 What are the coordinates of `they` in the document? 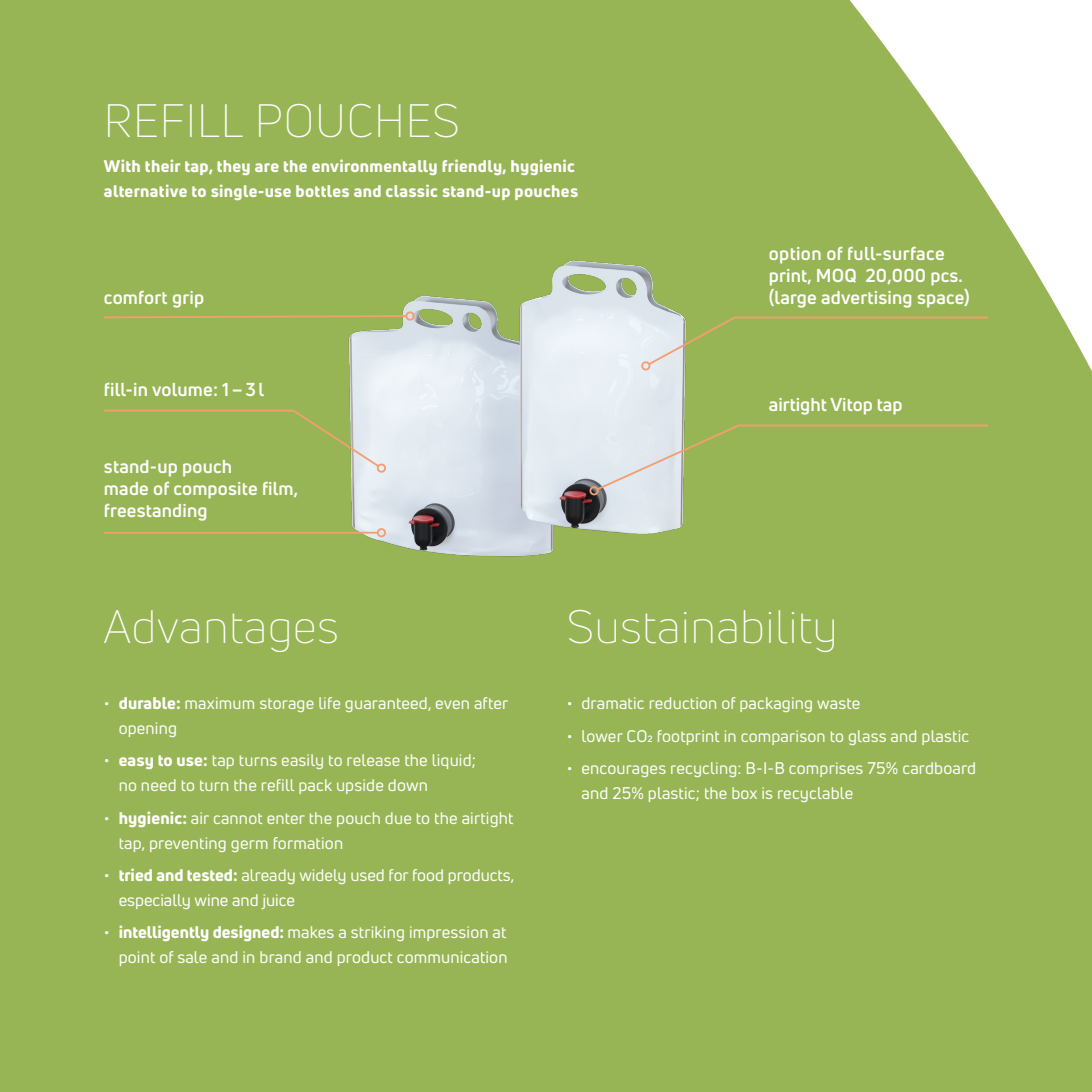 It's located at (233, 167).
